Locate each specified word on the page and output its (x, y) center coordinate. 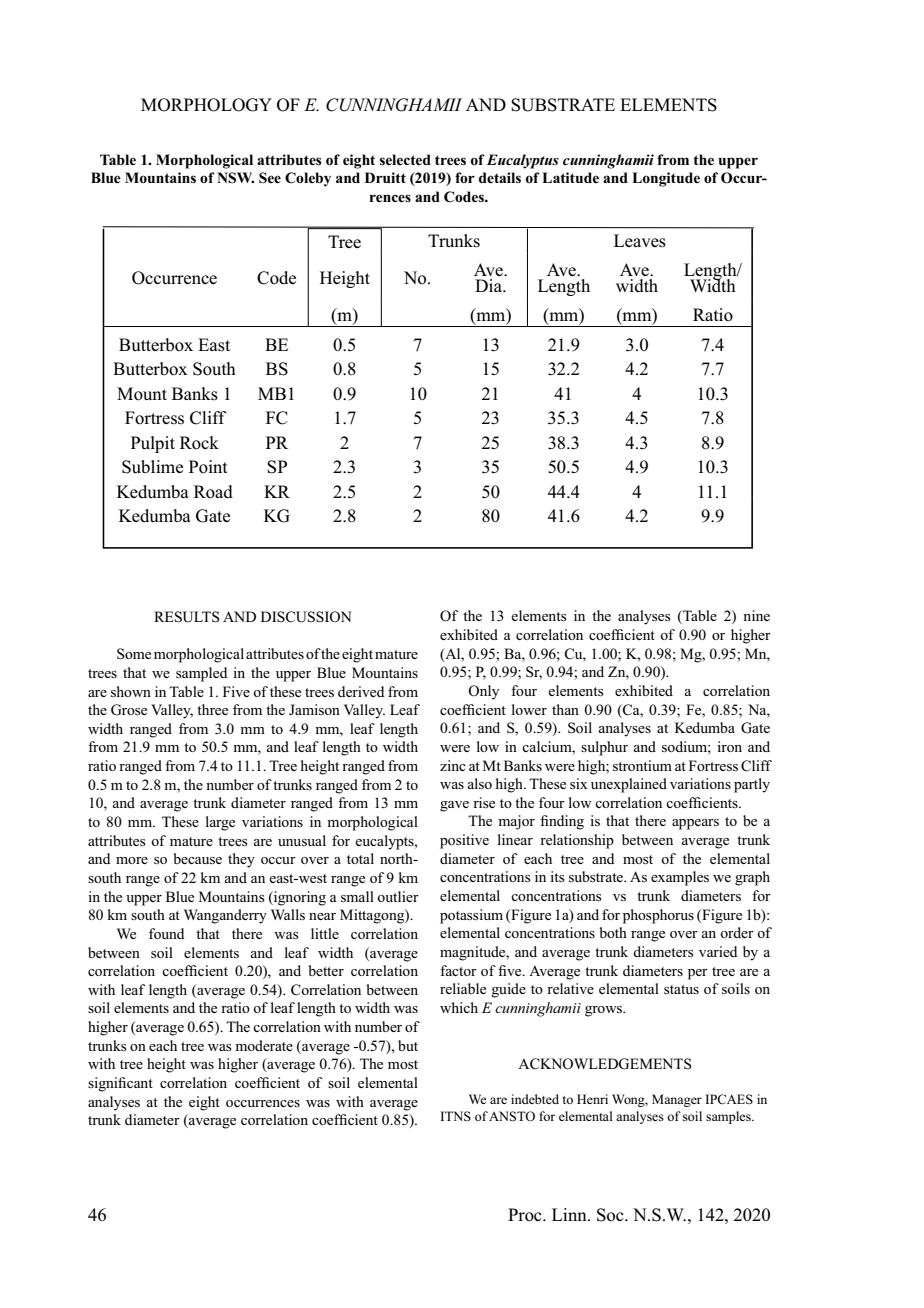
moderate (264, 1045)
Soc (611, 1215)
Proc (526, 1215)
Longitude (666, 179)
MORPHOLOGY (206, 105)
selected (405, 159)
